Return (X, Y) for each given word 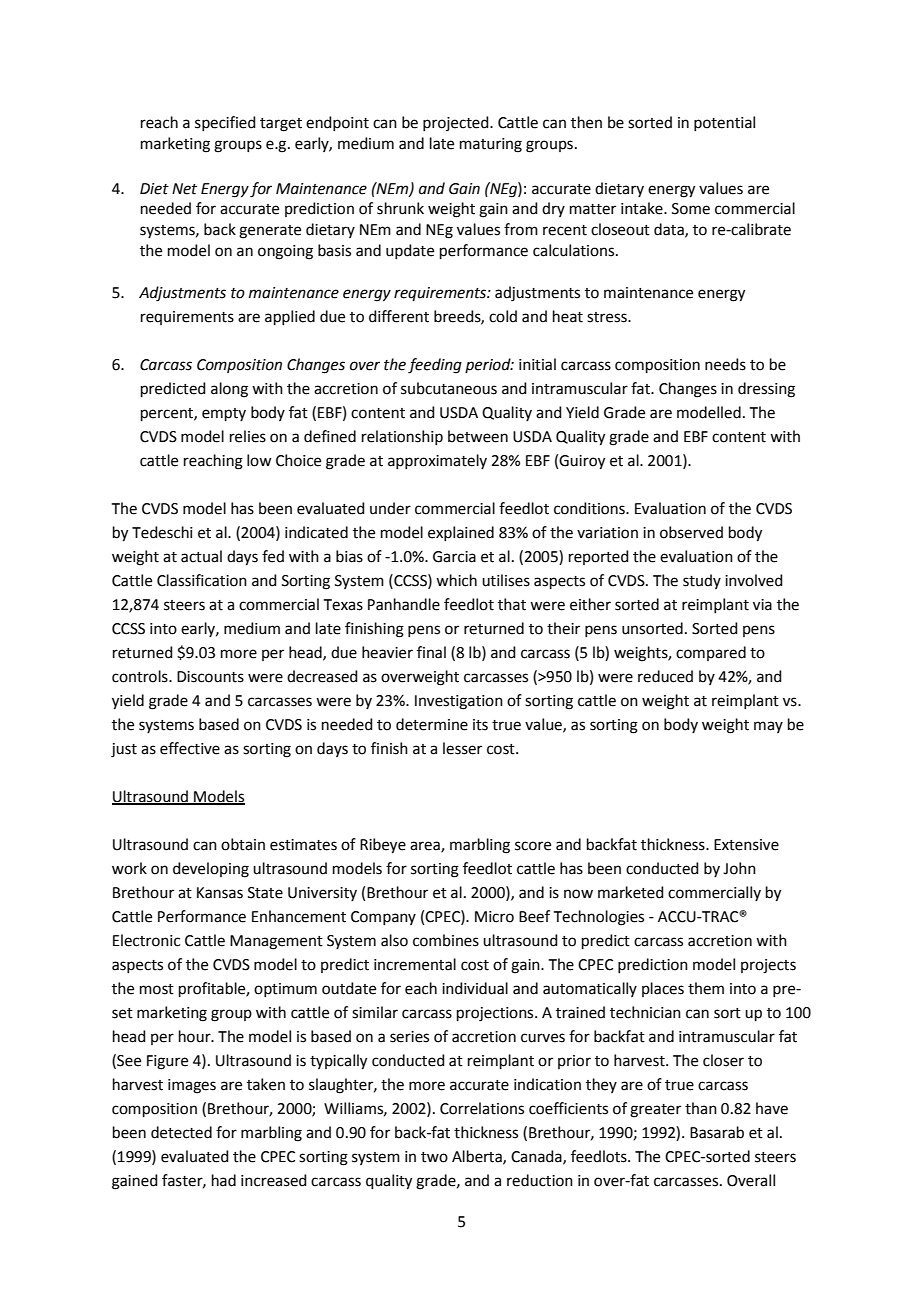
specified (225, 123)
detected (181, 1132)
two (434, 1157)
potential (724, 123)
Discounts (210, 677)
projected (457, 123)
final (431, 652)
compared (711, 653)
